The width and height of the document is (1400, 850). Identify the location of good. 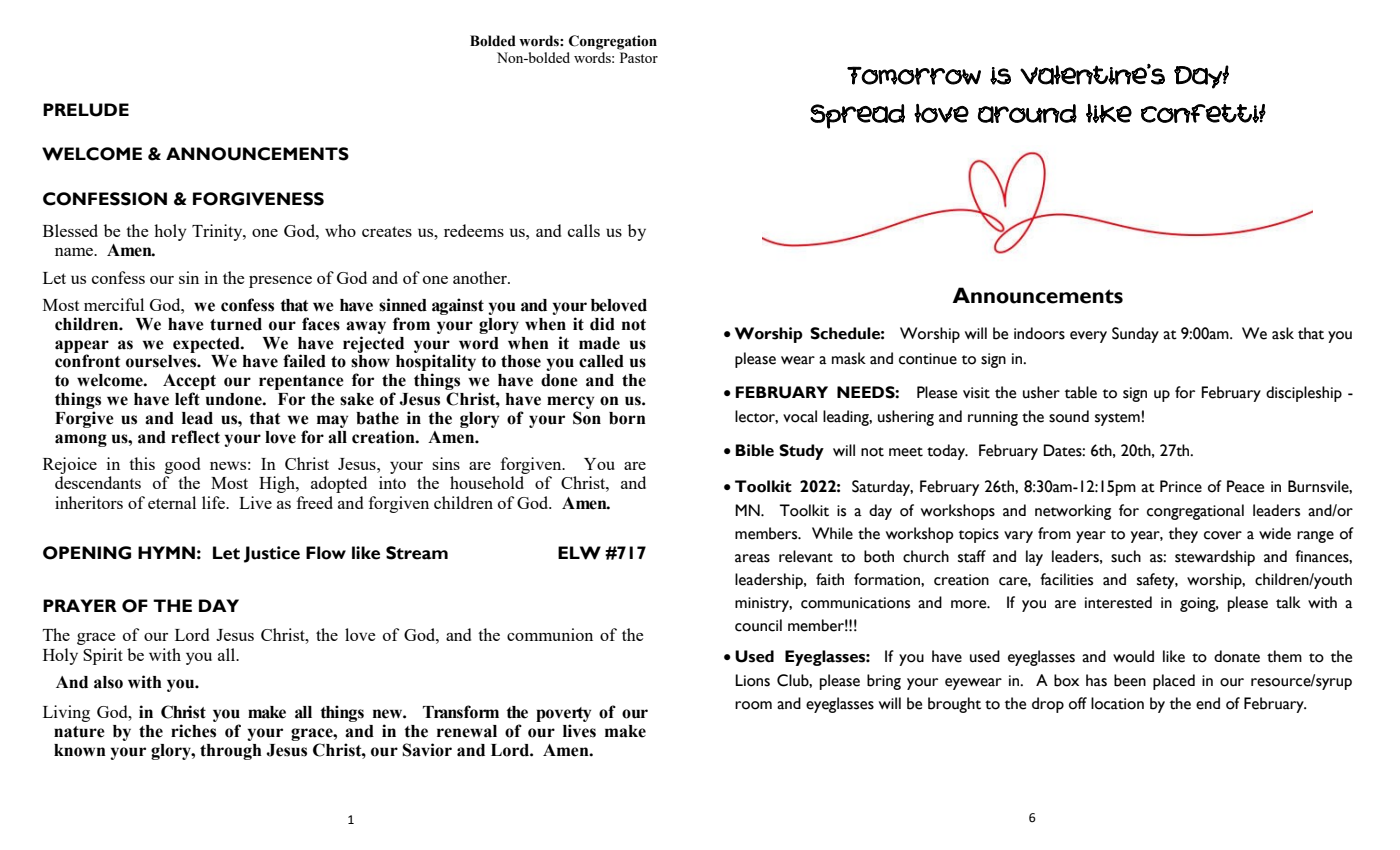
(182, 467).
